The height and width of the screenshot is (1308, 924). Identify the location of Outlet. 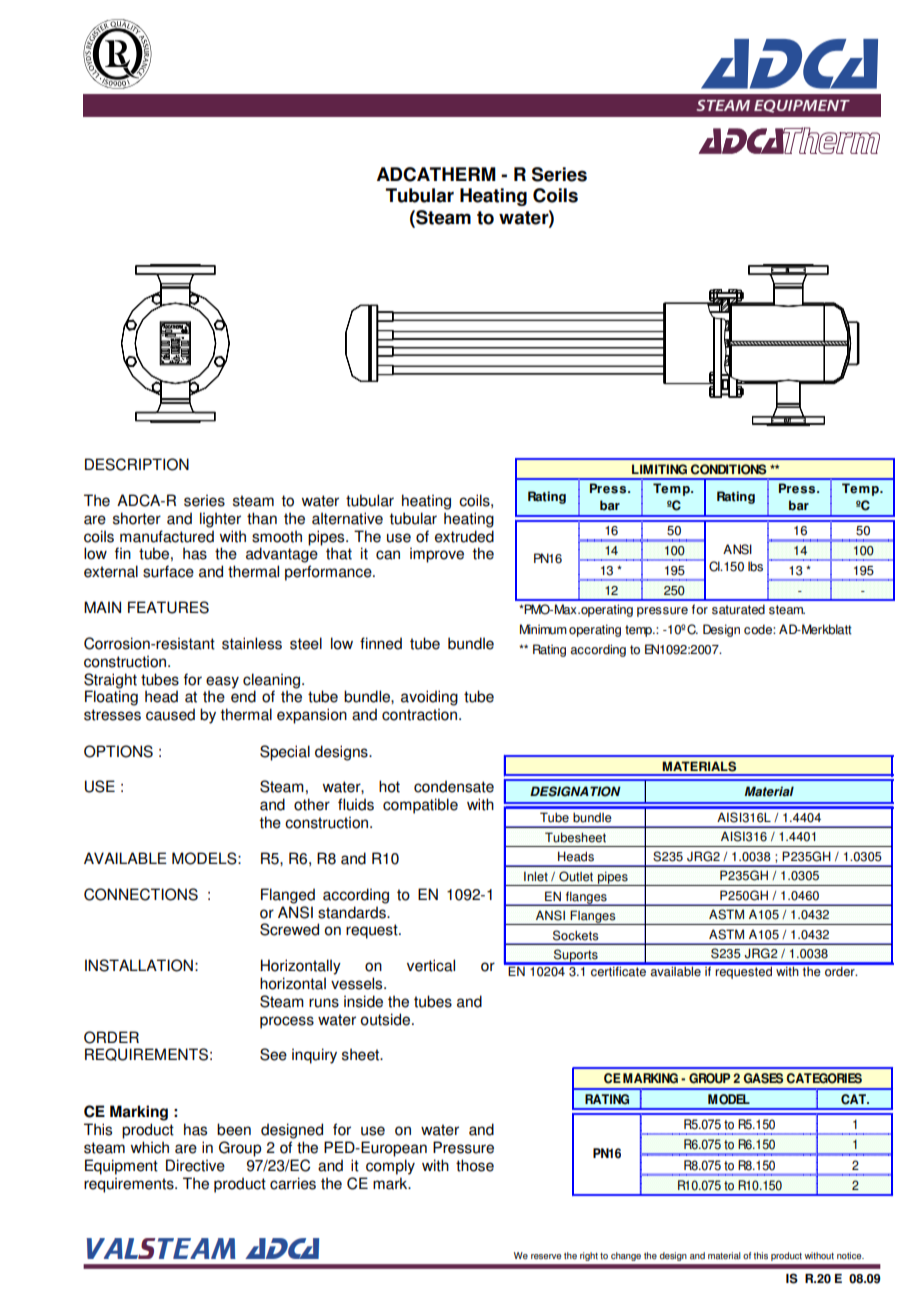
(576, 876).
